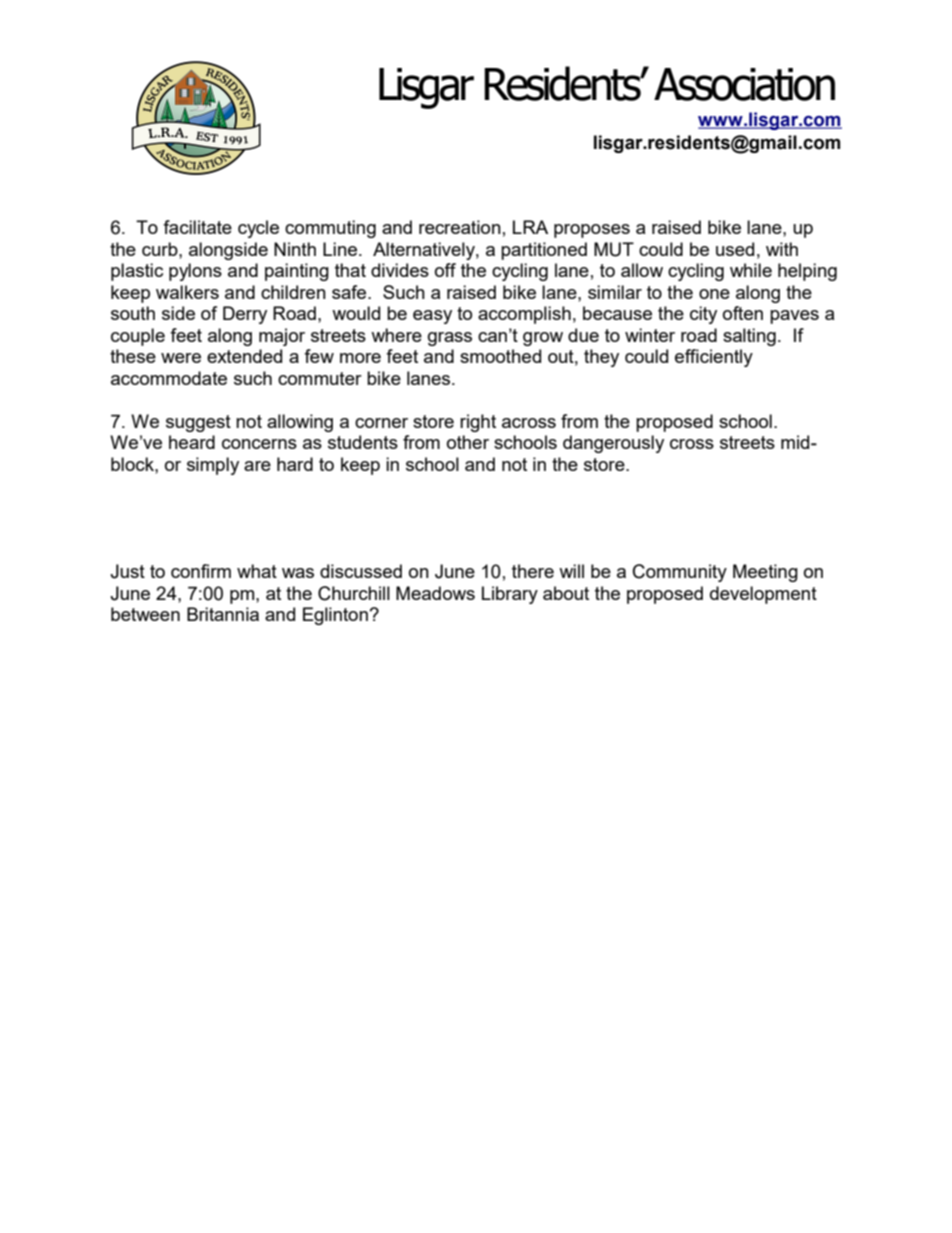  I want to click on grass, so click(450, 339).
